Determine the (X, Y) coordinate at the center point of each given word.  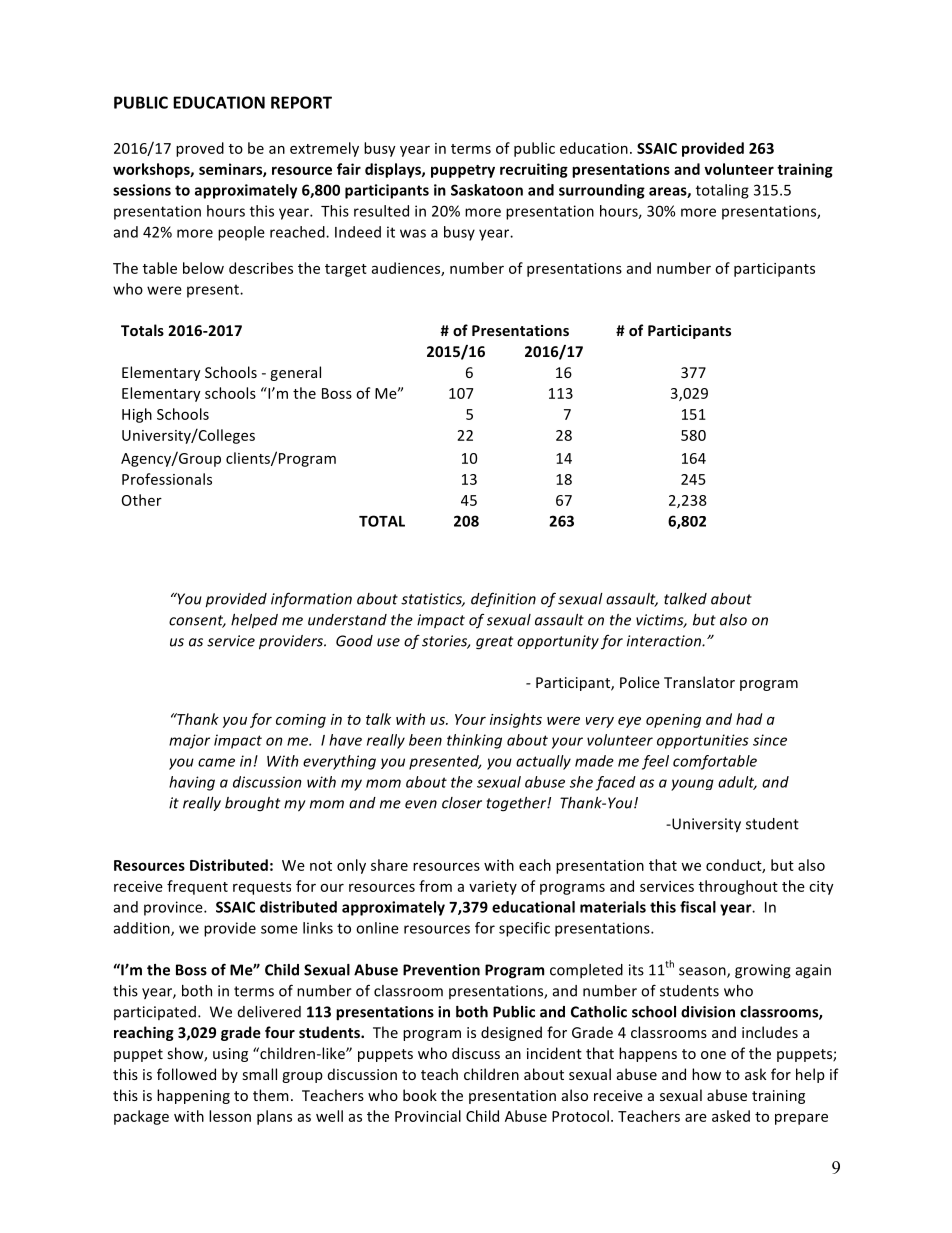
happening (193, 1096)
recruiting (534, 170)
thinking (474, 741)
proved (200, 149)
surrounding (602, 191)
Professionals (167, 479)
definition (503, 600)
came (216, 762)
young (692, 785)
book (420, 1095)
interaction (665, 641)
